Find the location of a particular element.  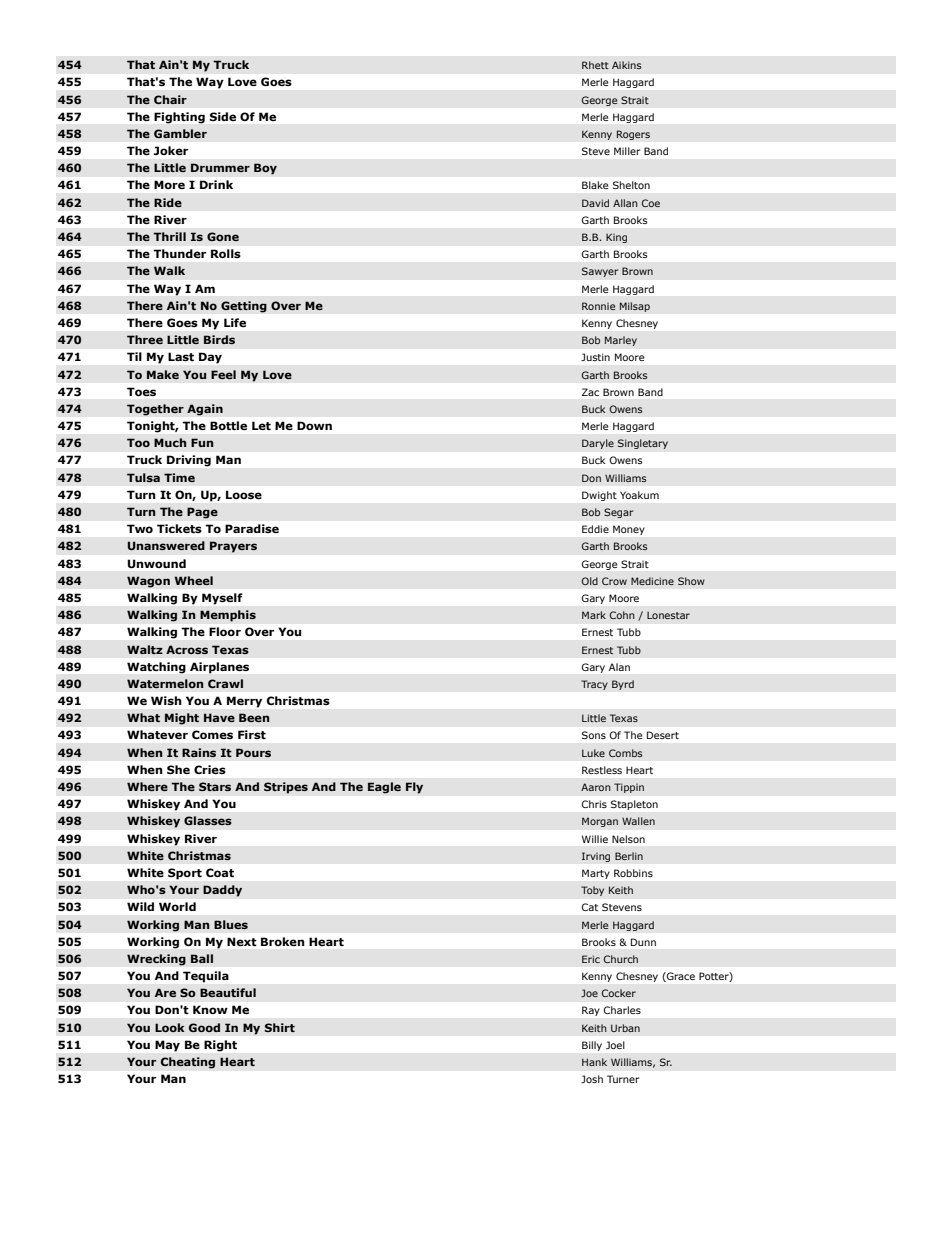

Glasses is located at coordinates (208, 820).
